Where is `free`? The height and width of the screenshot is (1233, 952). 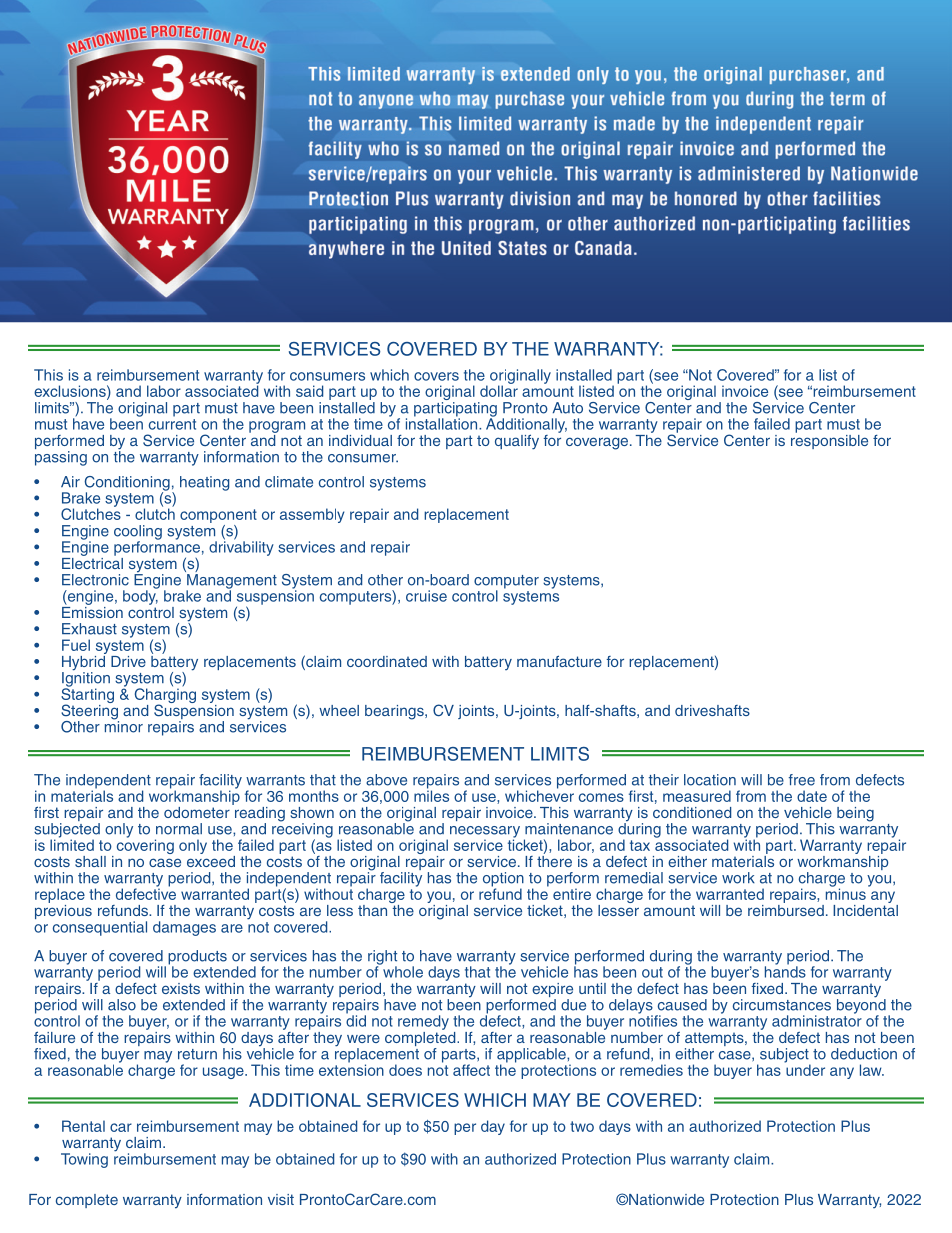
free is located at coordinates (802, 780).
